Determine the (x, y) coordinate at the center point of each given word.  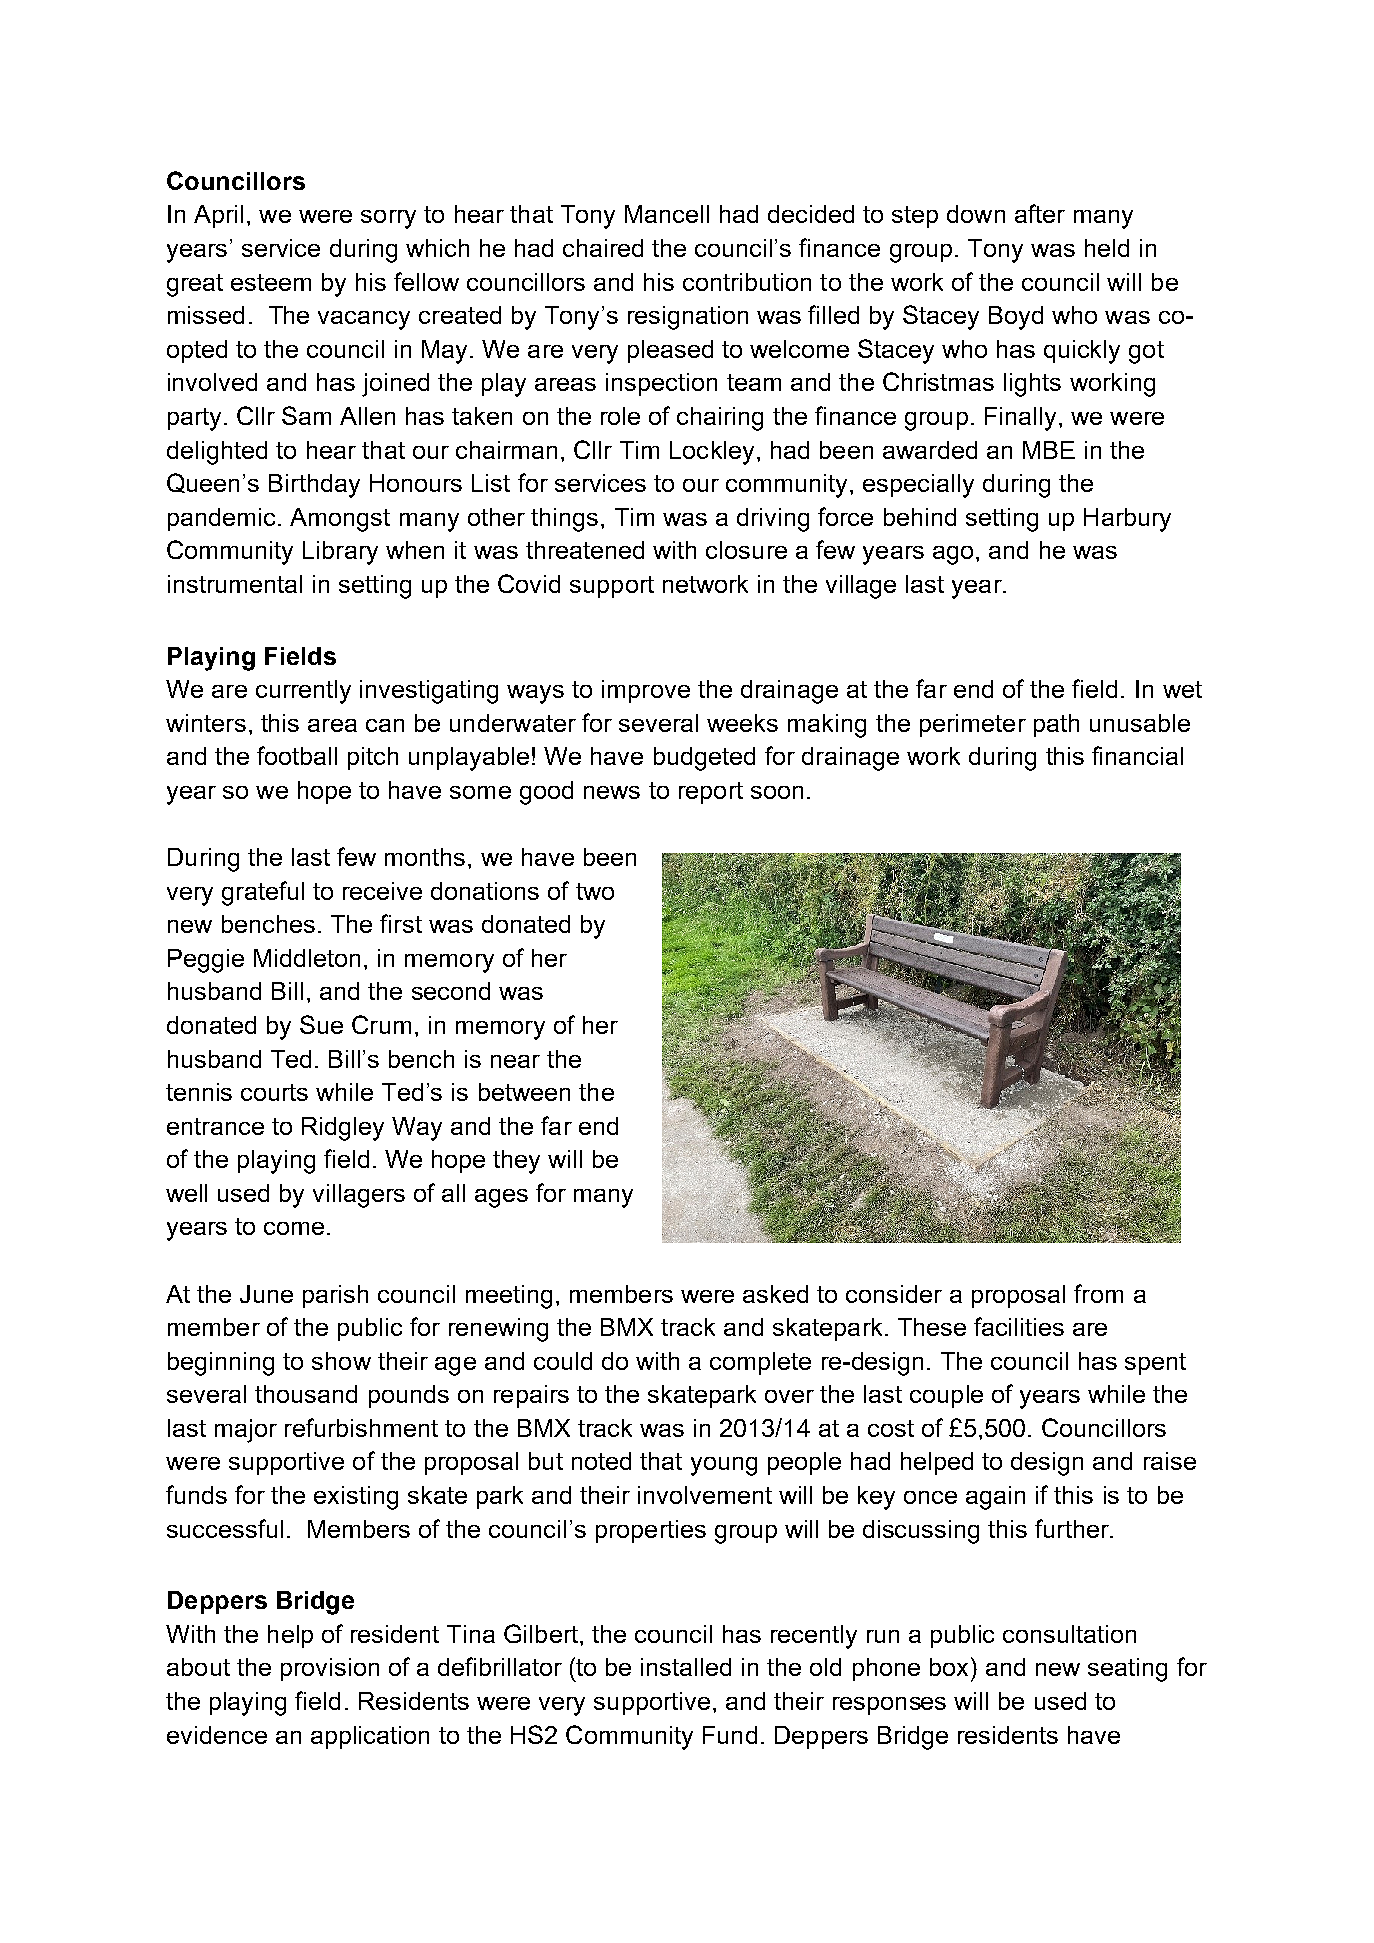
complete (760, 1363)
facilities (1019, 1326)
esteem (271, 282)
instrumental (235, 584)
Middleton (307, 958)
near (515, 1061)
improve (646, 691)
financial (1137, 755)
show (341, 1361)
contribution (747, 282)
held (1107, 248)
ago (953, 555)
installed (686, 1667)
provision (330, 1669)
